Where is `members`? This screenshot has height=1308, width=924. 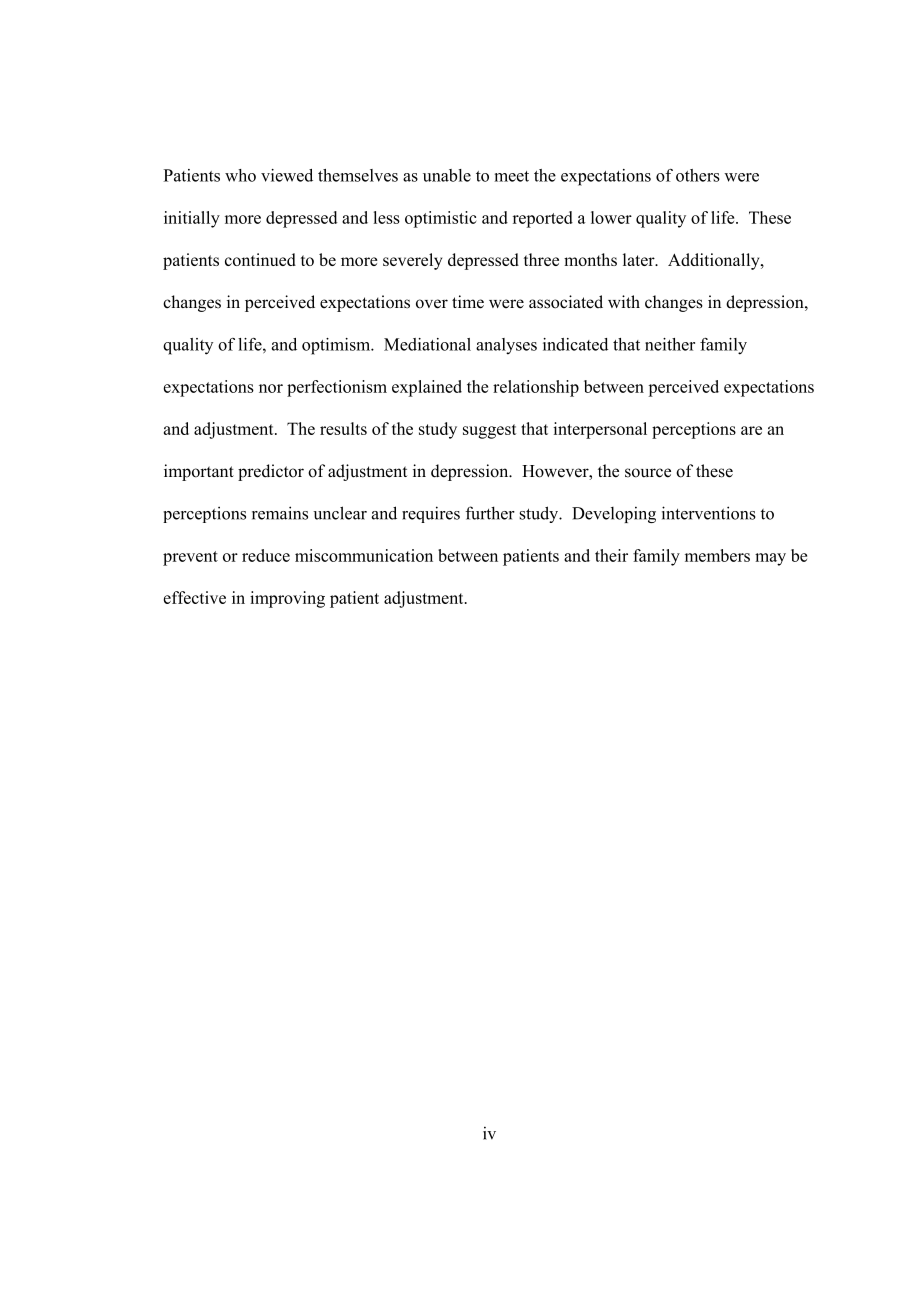 members is located at coordinates (717, 555).
